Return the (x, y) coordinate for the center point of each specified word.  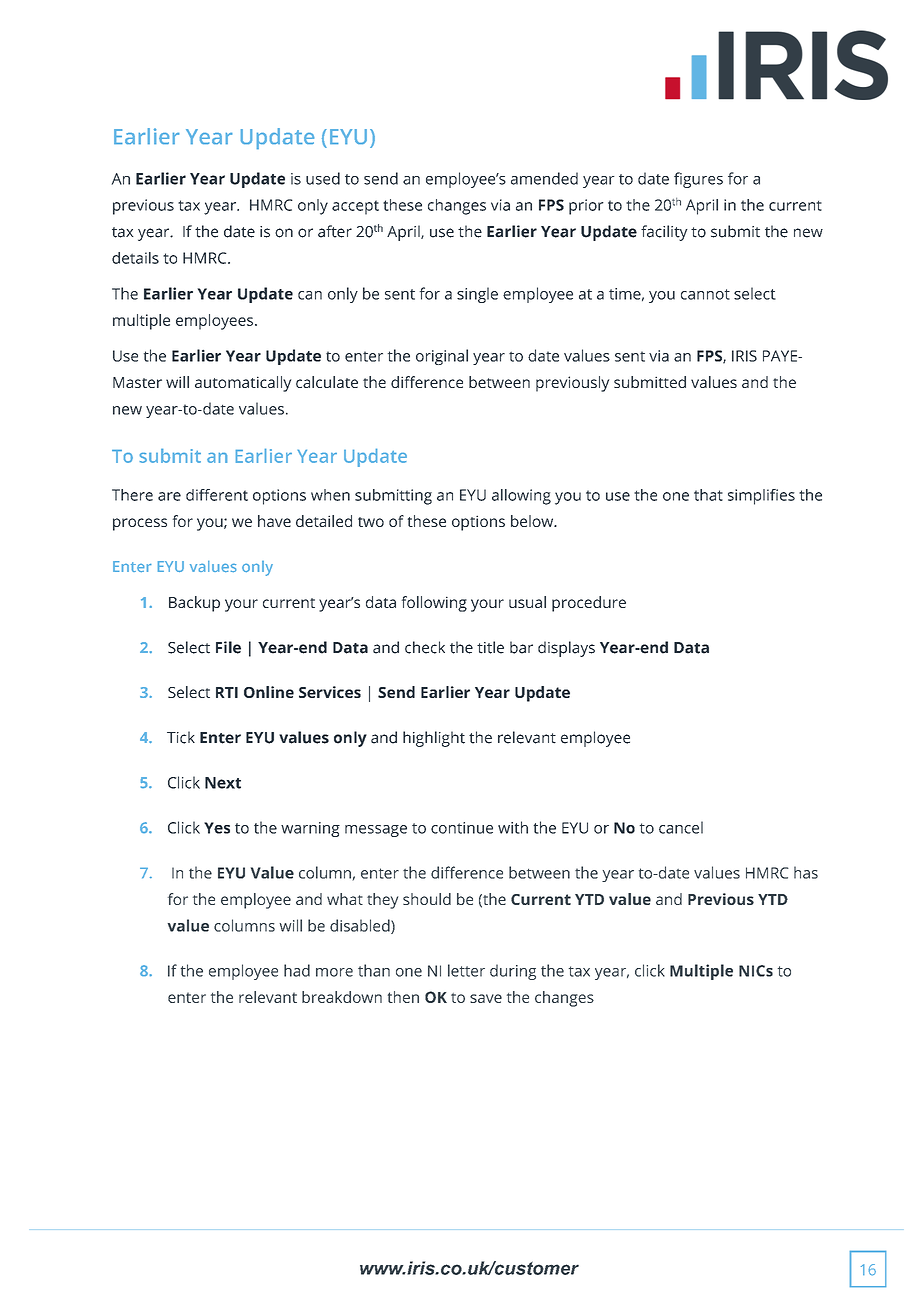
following (434, 604)
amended (544, 178)
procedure (589, 604)
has (806, 872)
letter (466, 970)
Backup (194, 604)
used (323, 178)
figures (698, 180)
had (297, 970)
